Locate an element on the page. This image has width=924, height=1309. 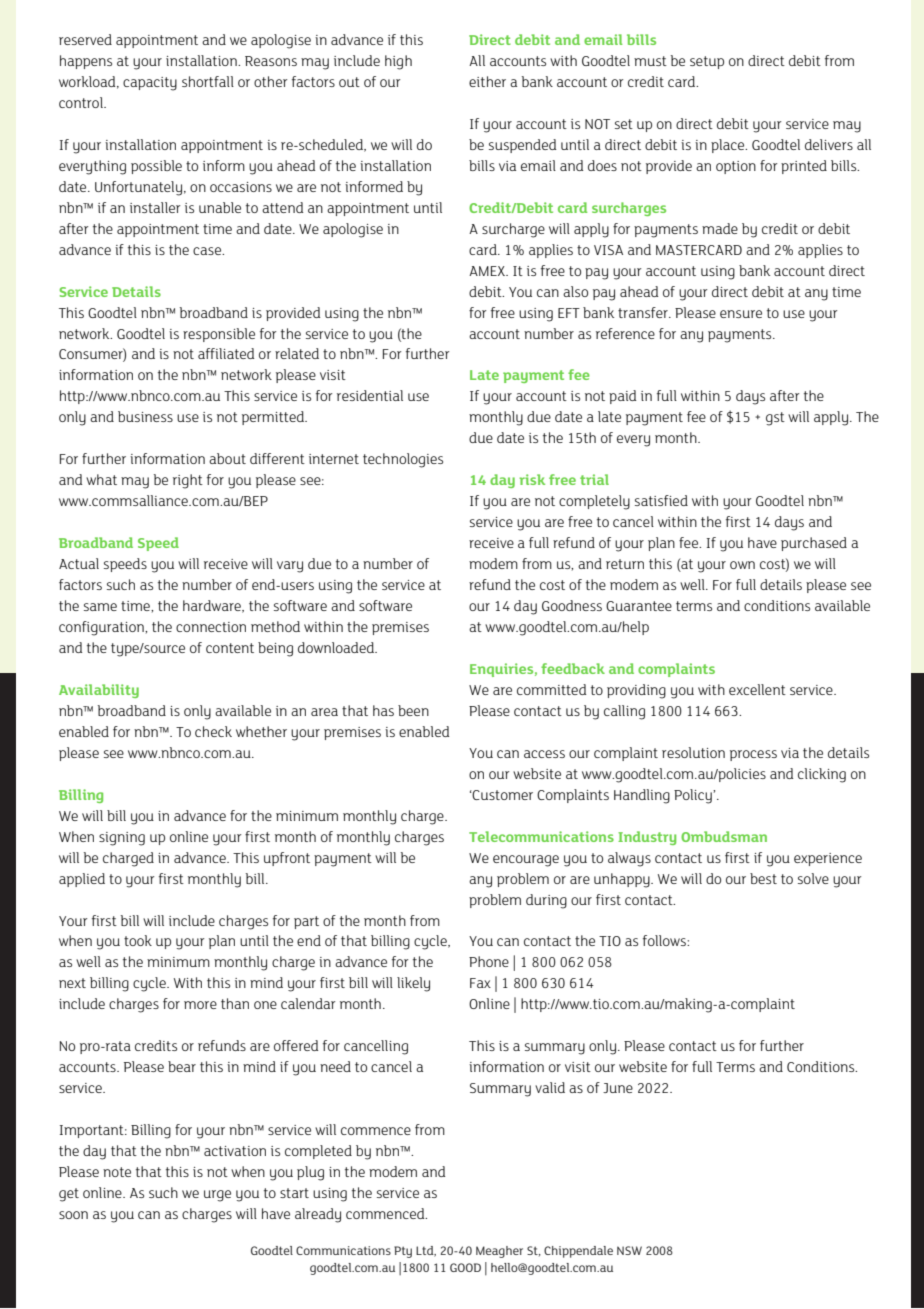
setup is located at coordinates (707, 62).
